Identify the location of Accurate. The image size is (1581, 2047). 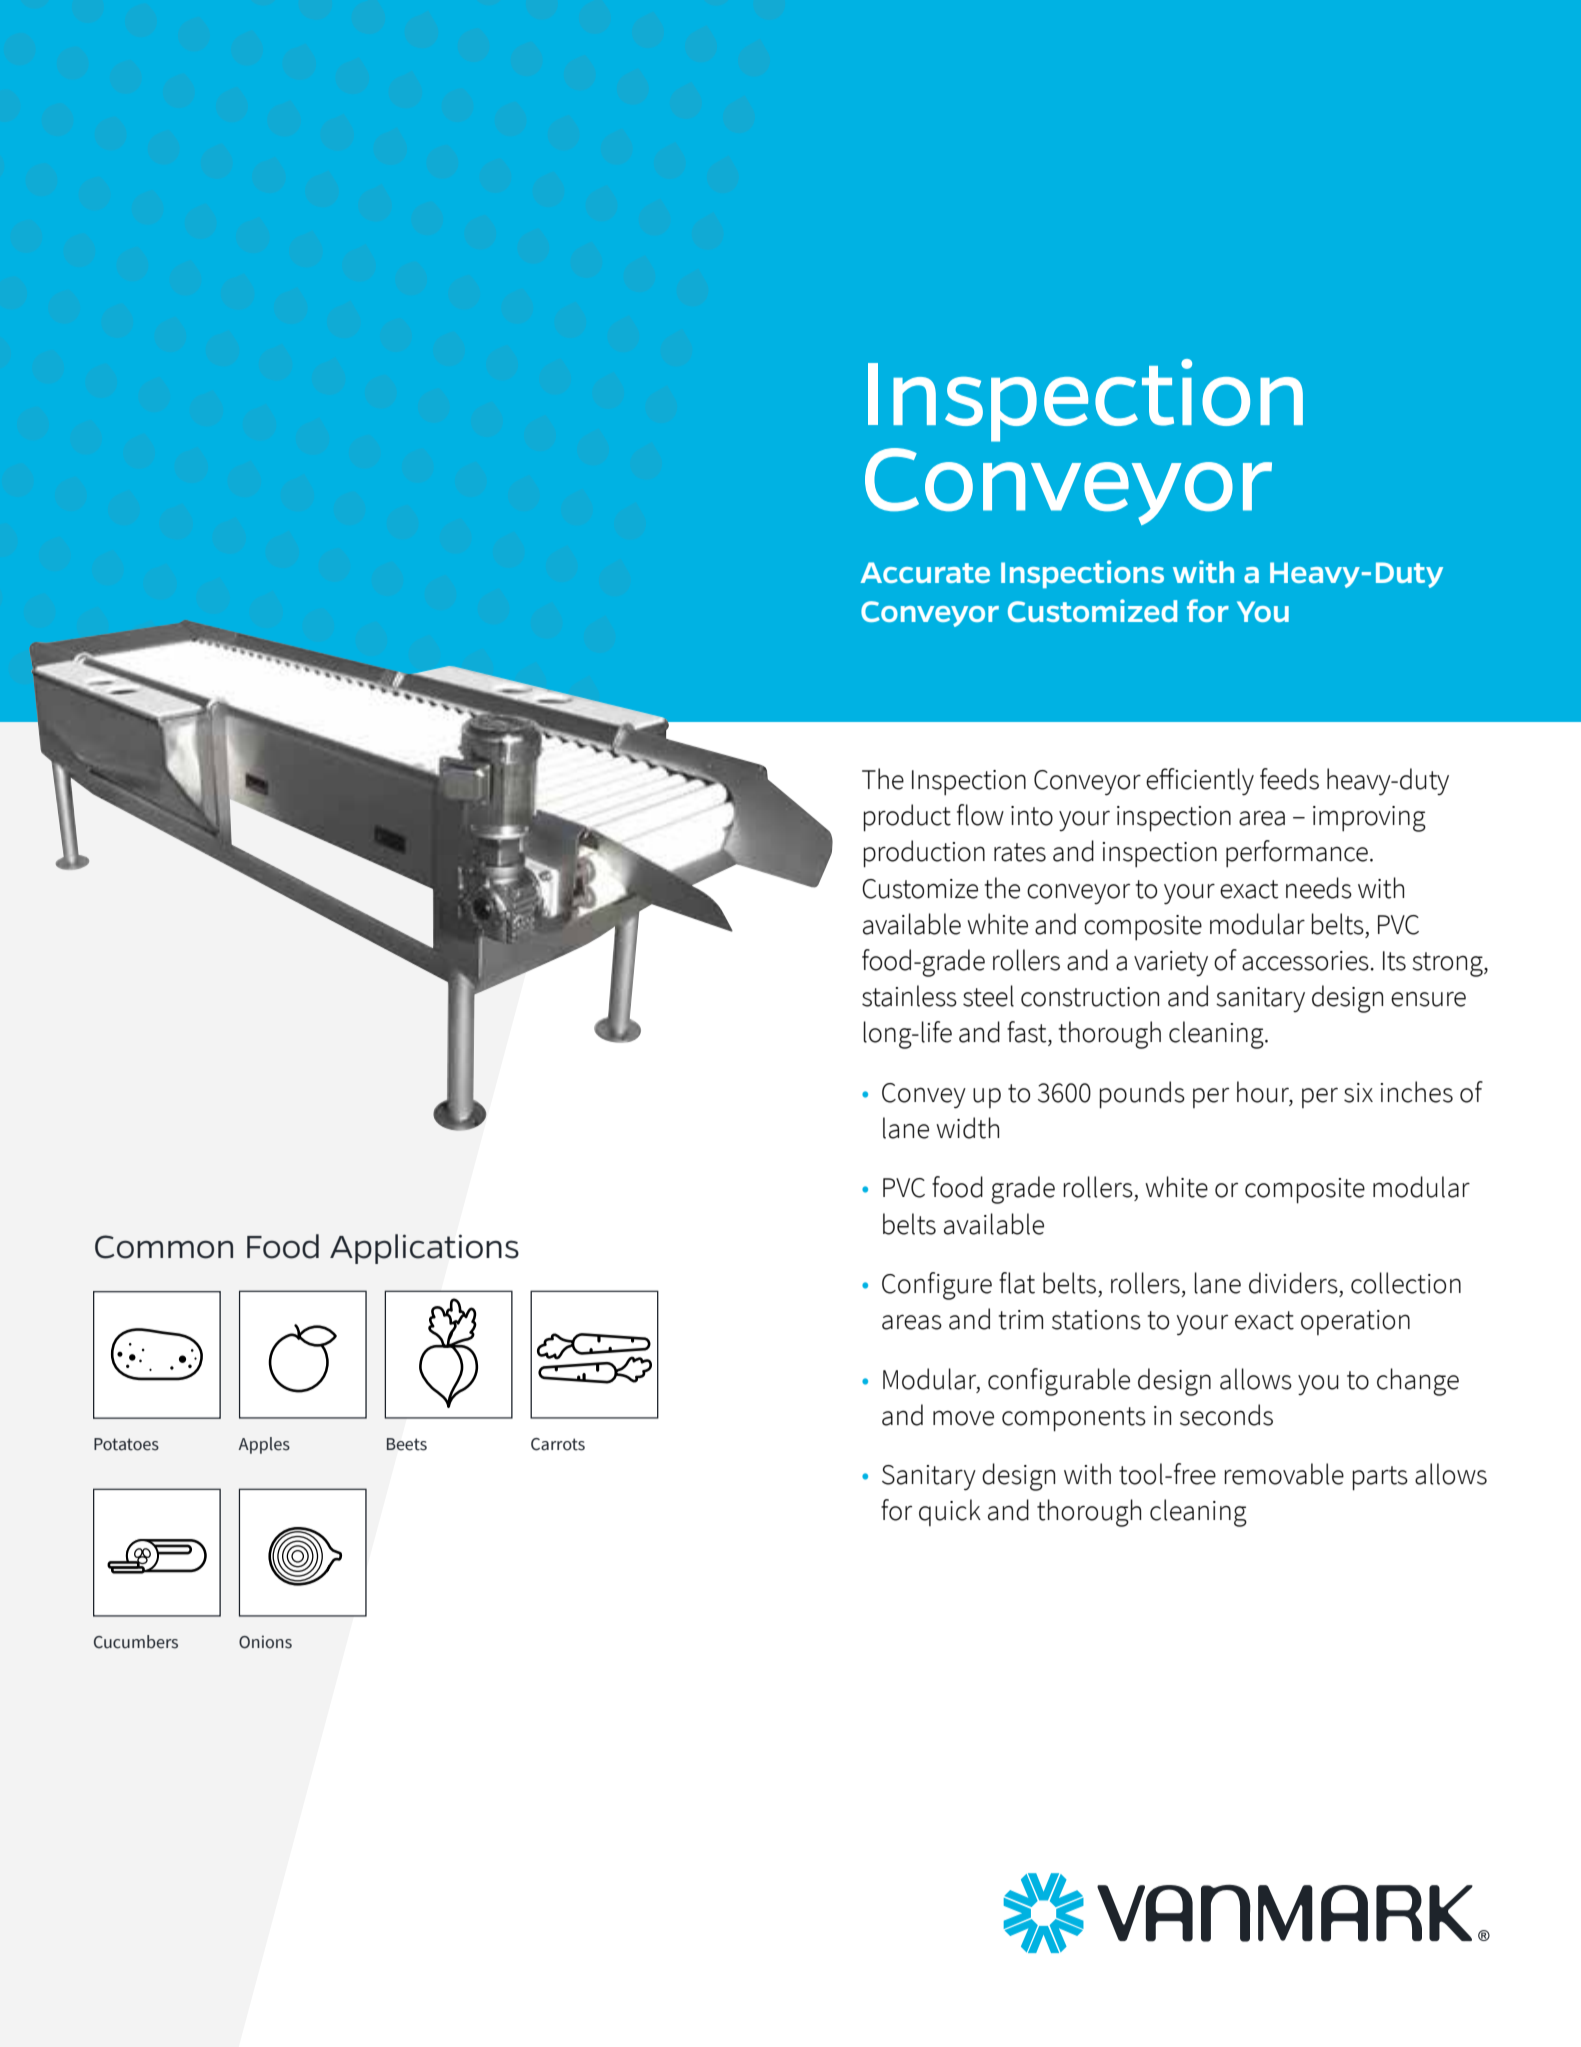
(925, 572).
